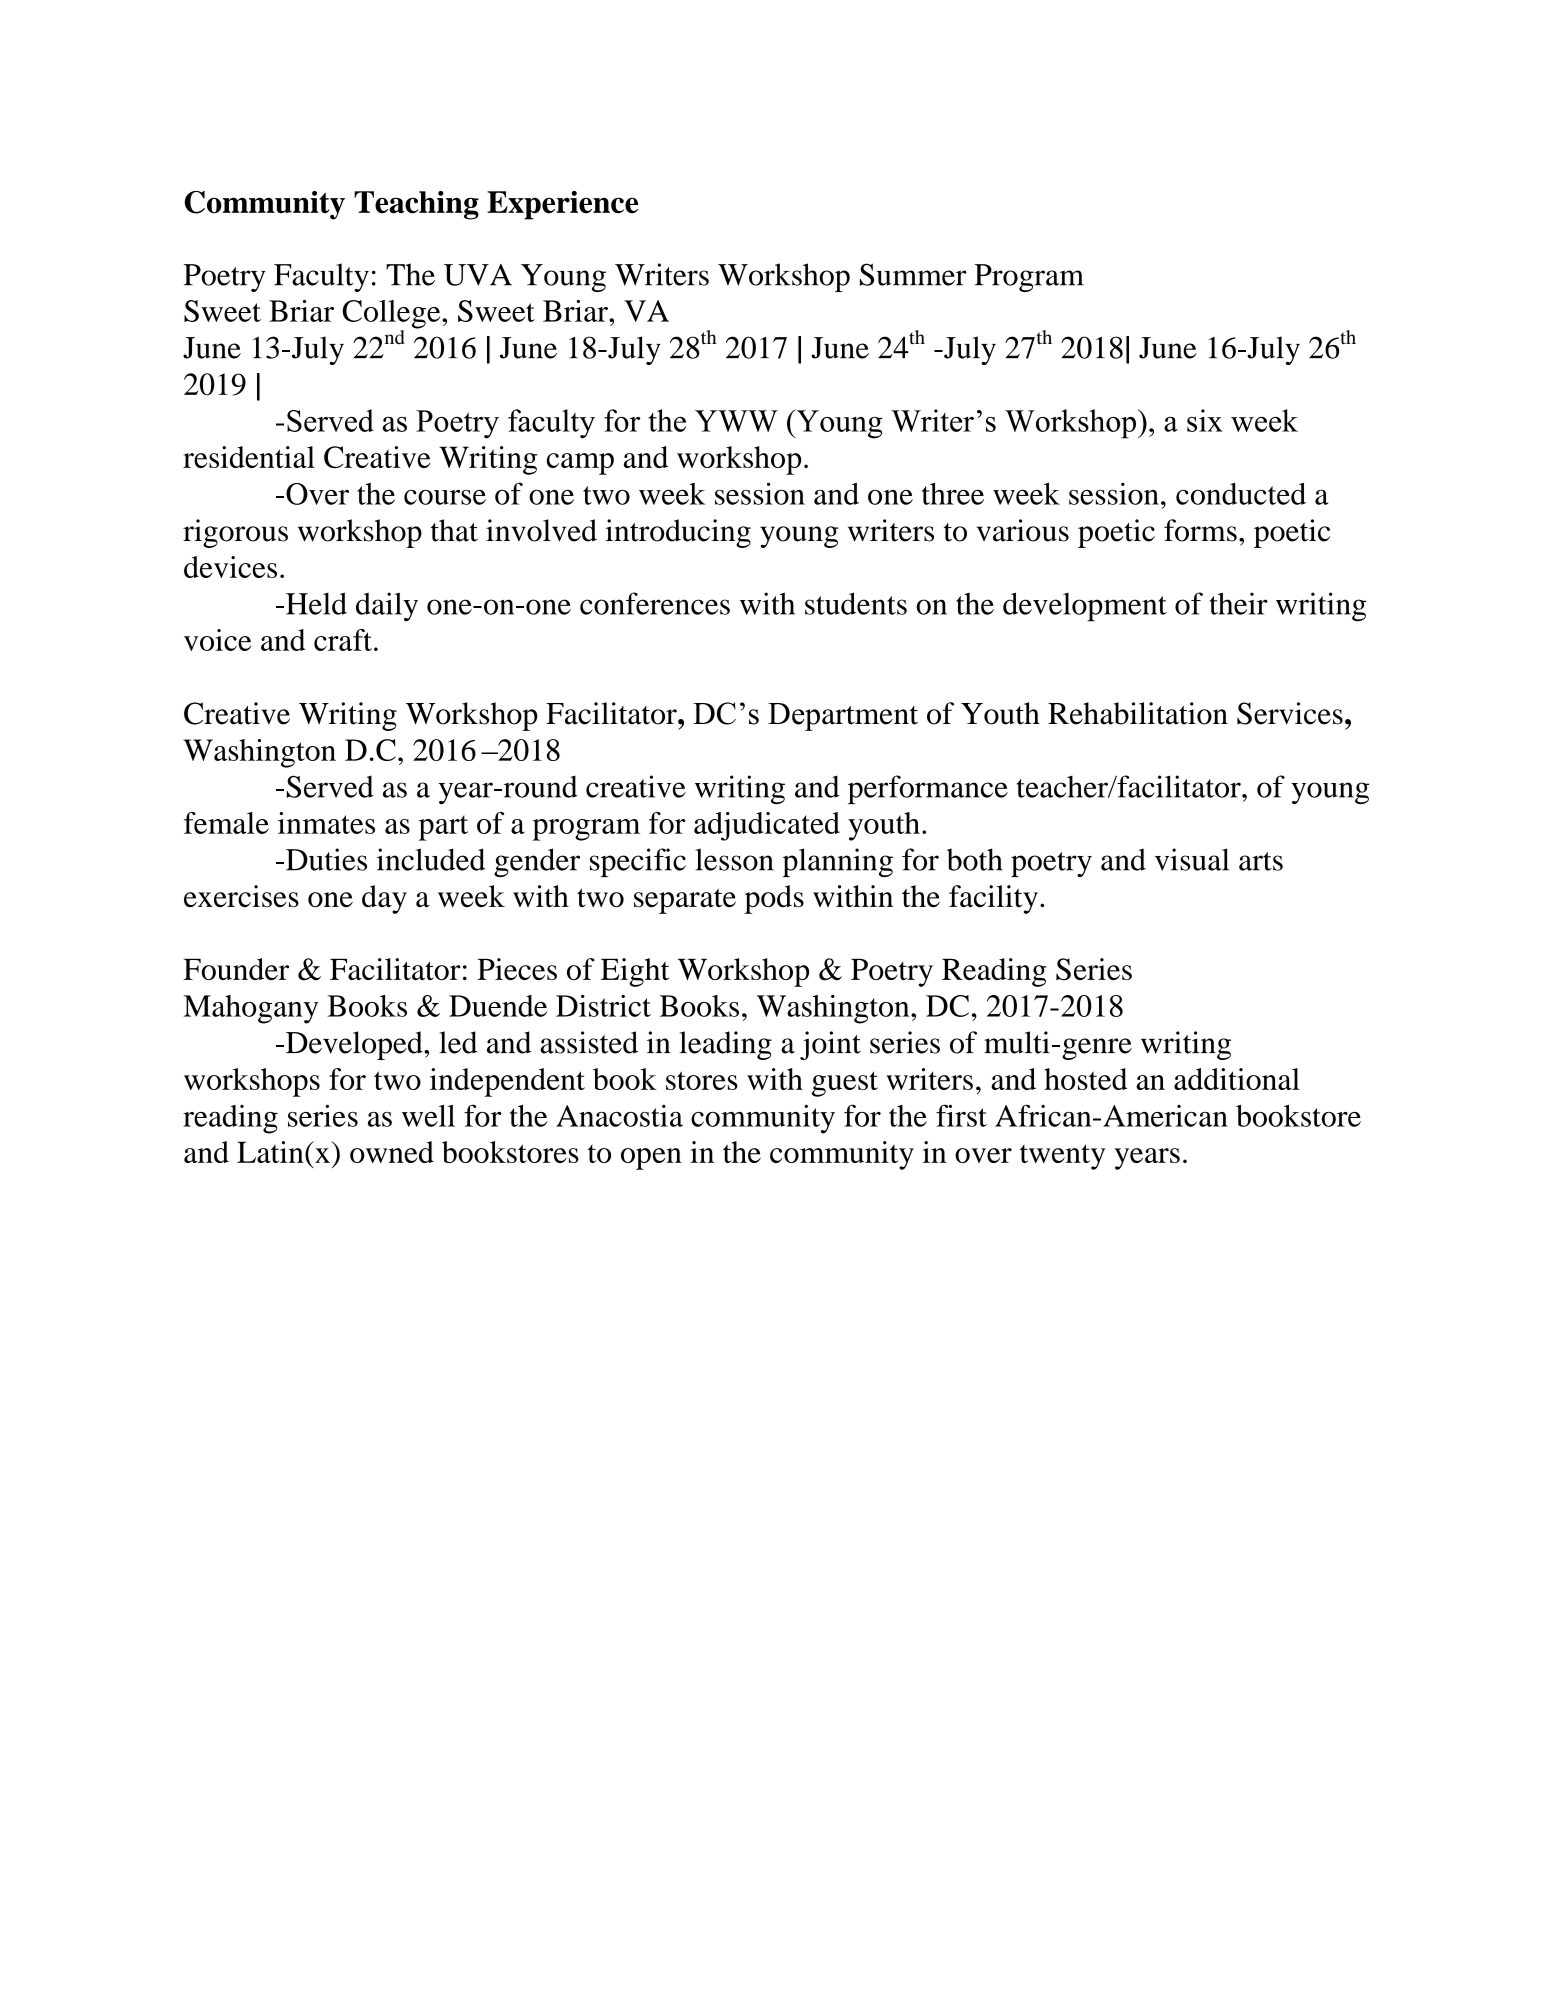  Describe the element at coordinates (384, 899) in the screenshot. I see `day` at that location.
